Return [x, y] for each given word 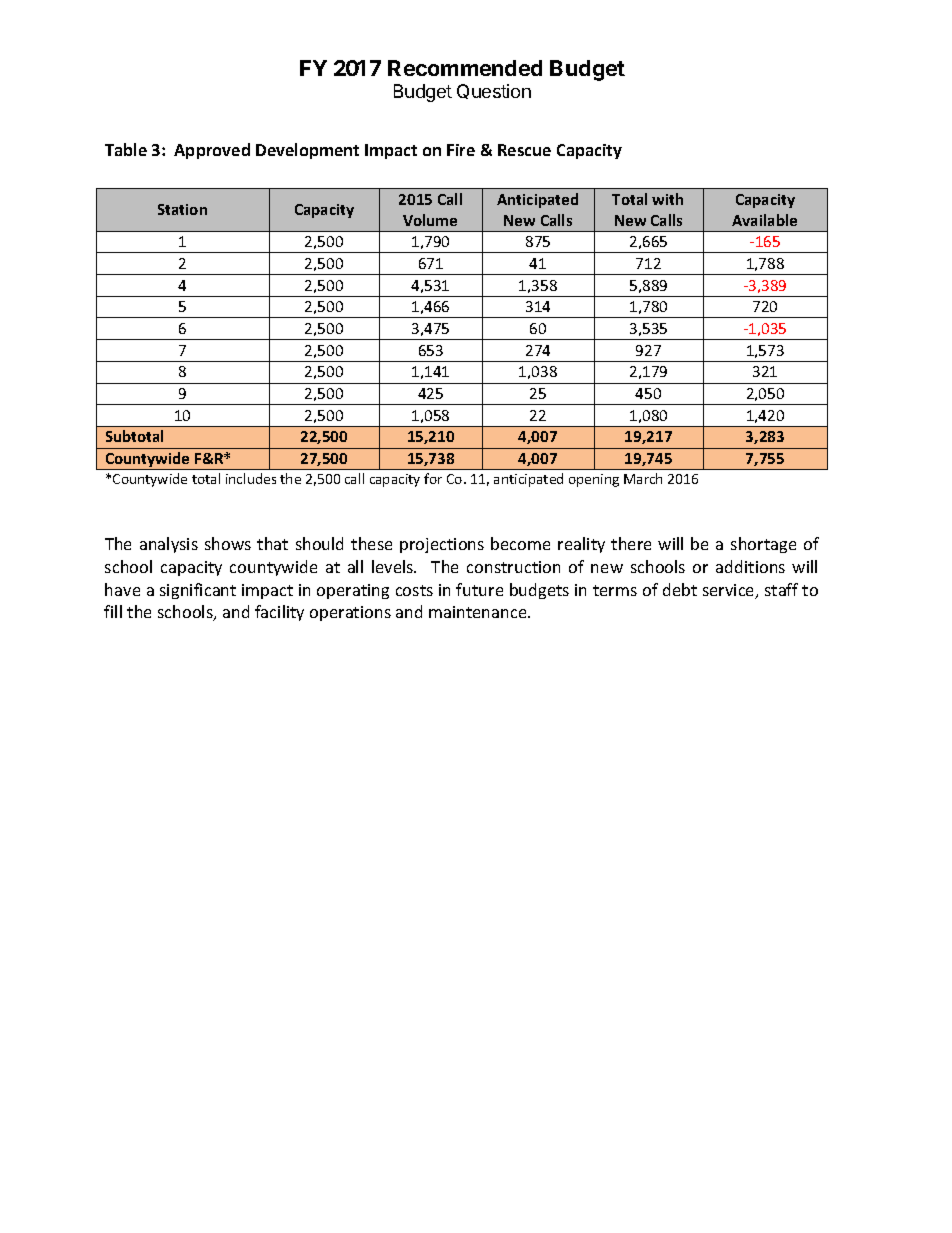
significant [198, 591]
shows [228, 543]
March [643, 478]
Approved [212, 151]
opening [594, 480]
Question [494, 91]
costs [414, 590]
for [433, 478]
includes [251, 478]
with [667, 199]
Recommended [465, 68]
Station [182, 209]
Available [764, 220]
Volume [430, 220]
